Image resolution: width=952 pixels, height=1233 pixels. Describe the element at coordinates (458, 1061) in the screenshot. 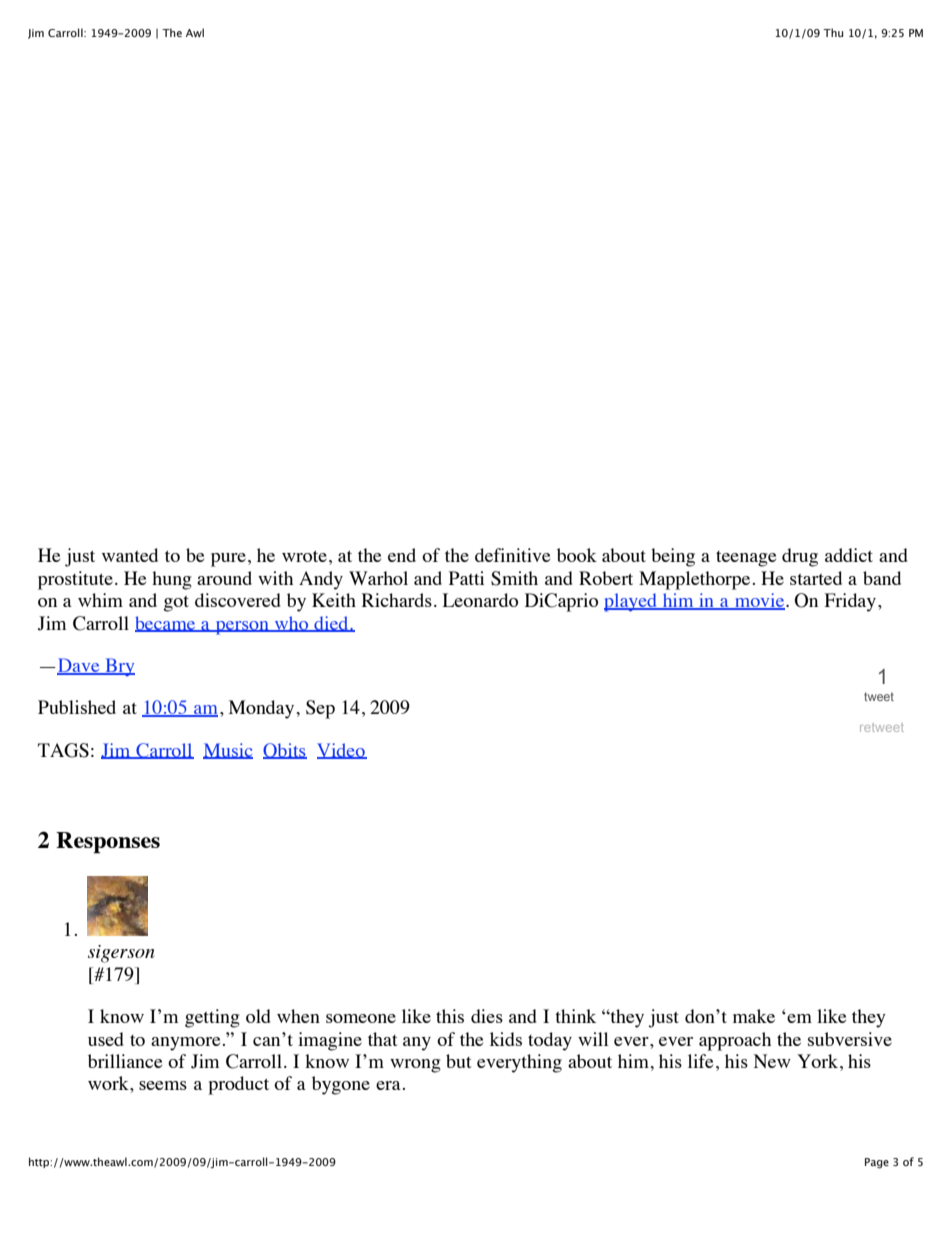

I see `but` at that location.
